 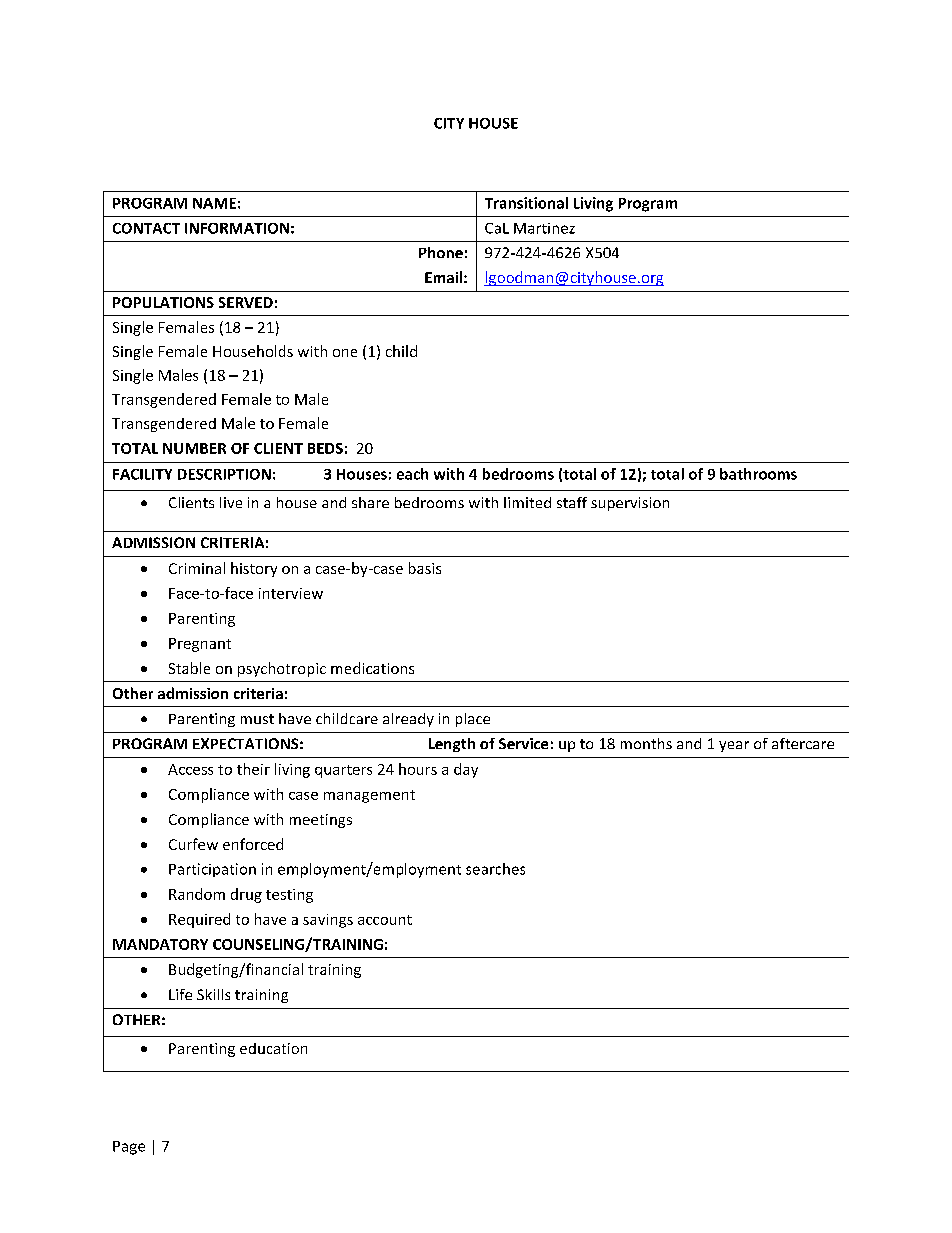 I want to click on NUMBER, so click(x=194, y=448).
